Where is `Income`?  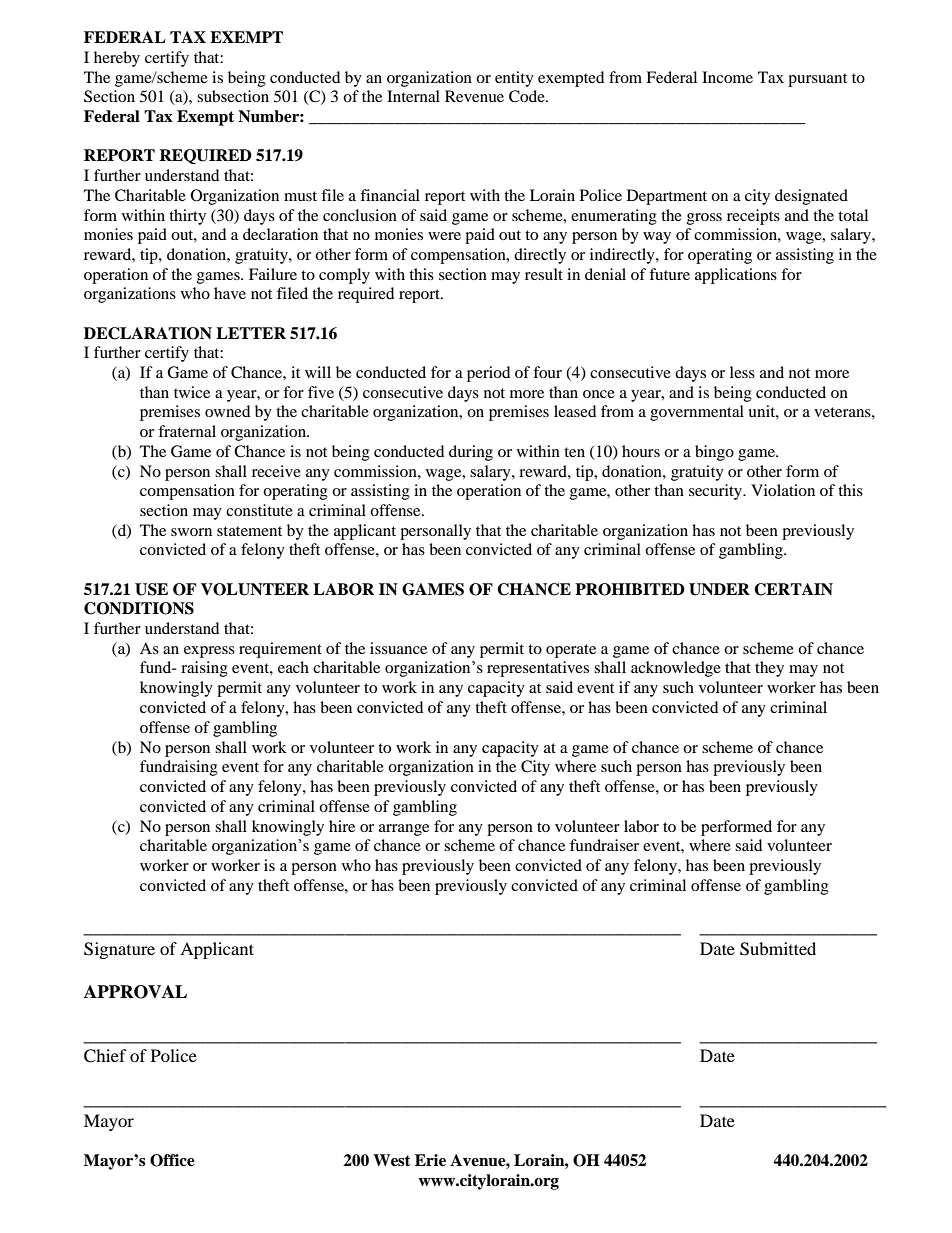 Income is located at coordinates (727, 77).
